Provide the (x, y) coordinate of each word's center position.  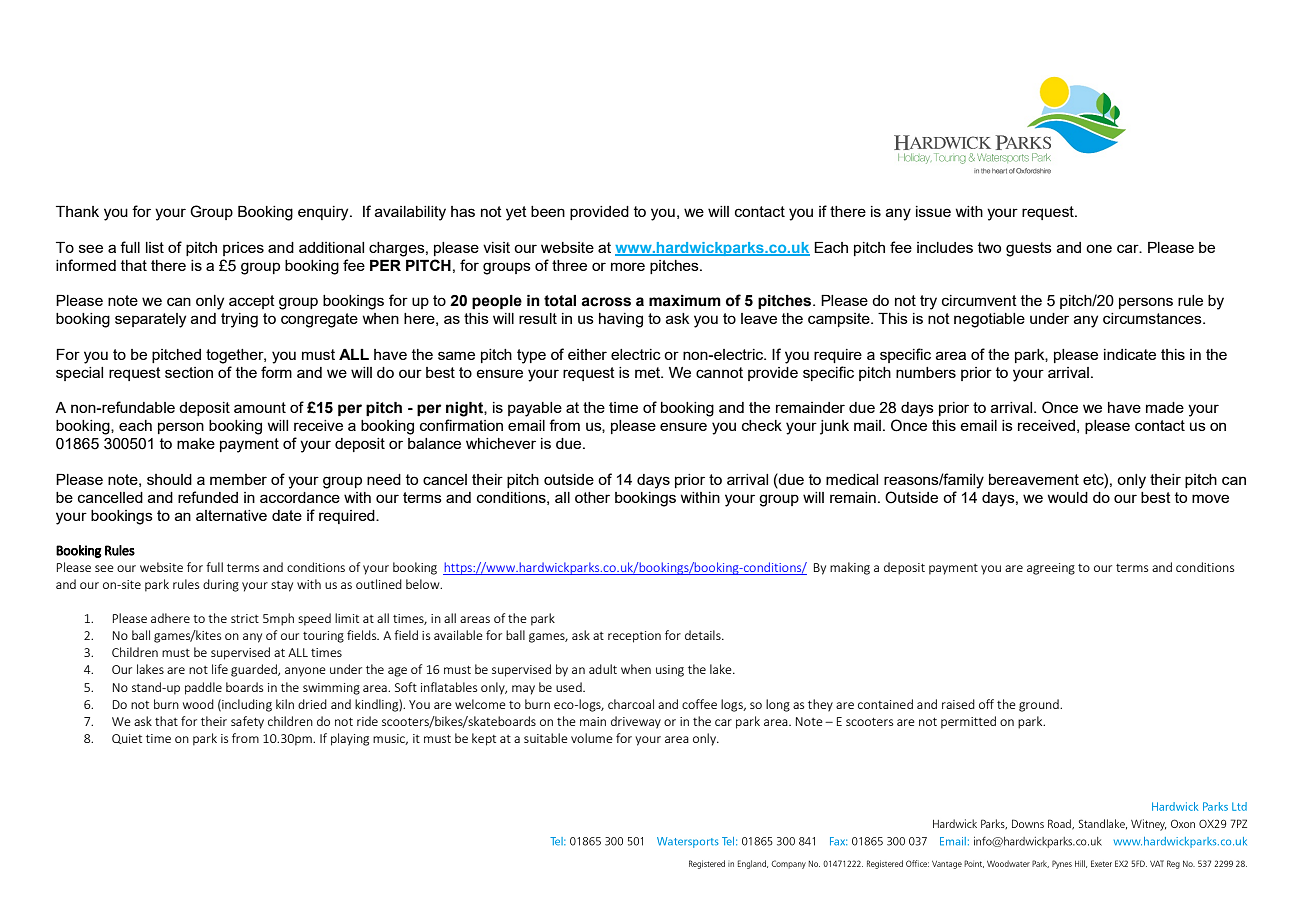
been (548, 211)
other (592, 497)
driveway (636, 722)
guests (1029, 249)
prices (243, 249)
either (587, 354)
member (238, 479)
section (189, 372)
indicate (1130, 354)
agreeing (1051, 569)
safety (247, 722)
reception (634, 637)
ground (1040, 705)
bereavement (1034, 479)
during (221, 585)
